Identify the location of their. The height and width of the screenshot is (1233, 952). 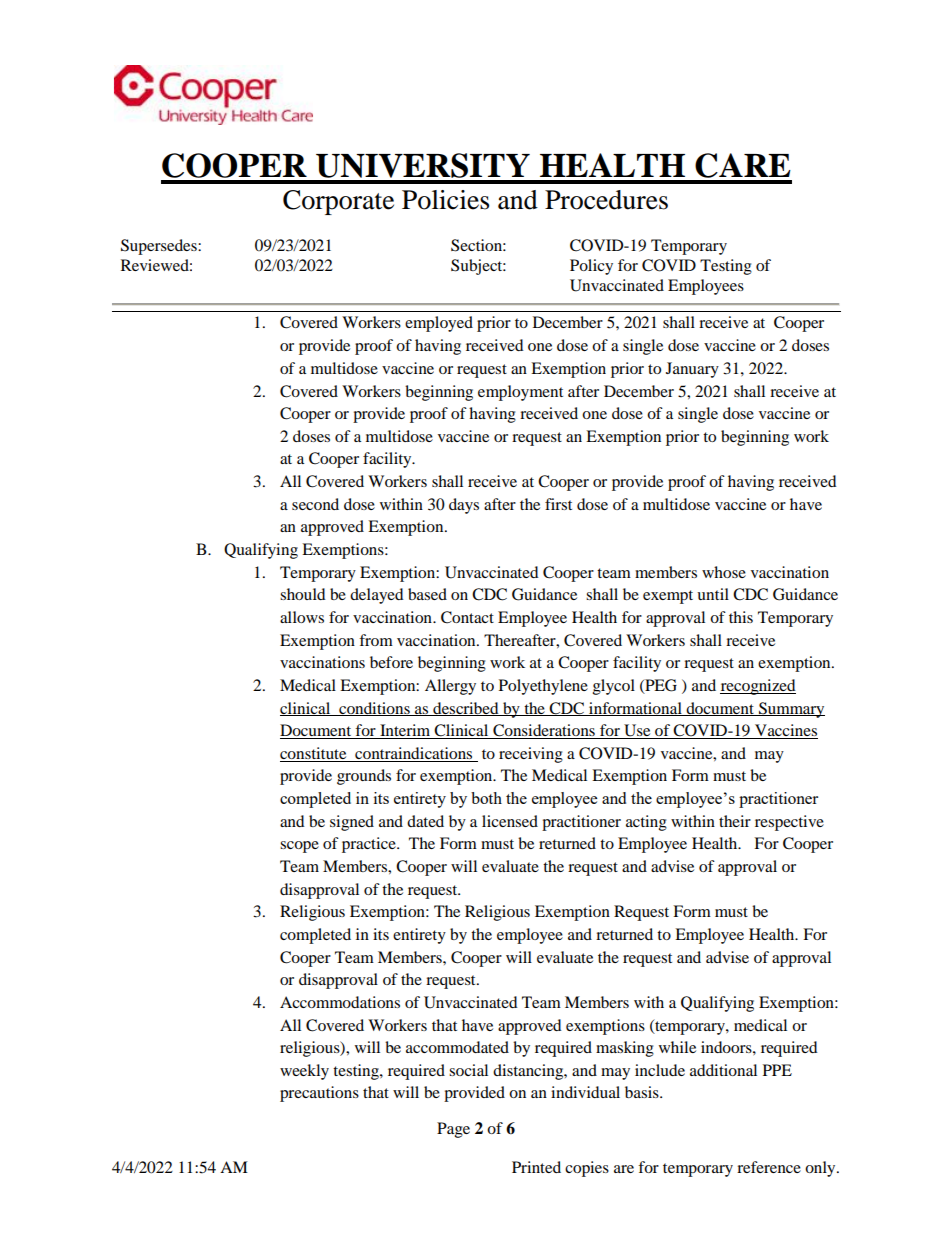
(735, 821).
